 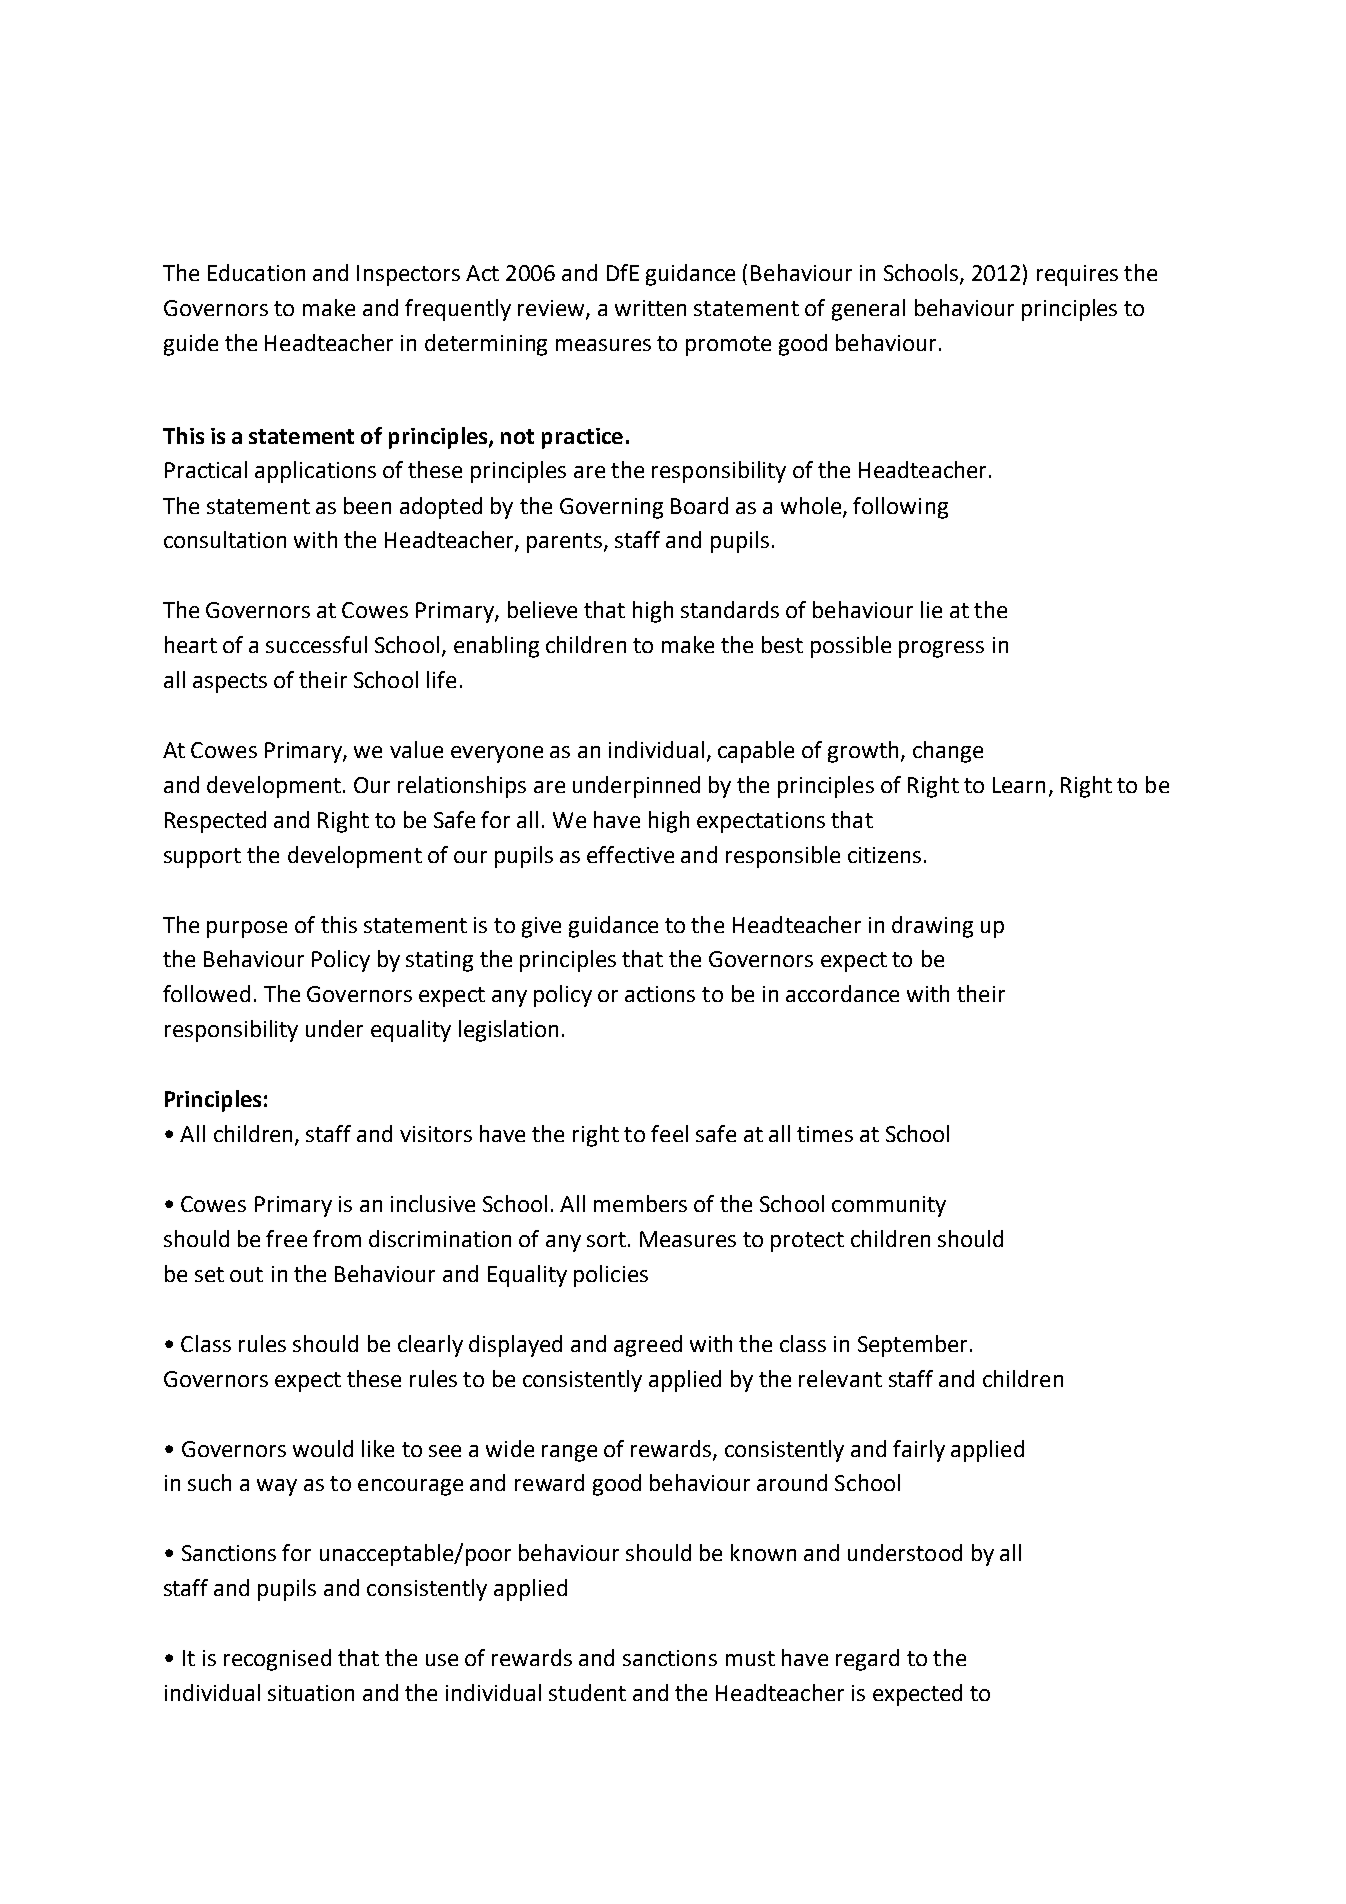 What do you see at coordinates (630, 854) in the screenshot?
I see `effective` at bounding box center [630, 854].
